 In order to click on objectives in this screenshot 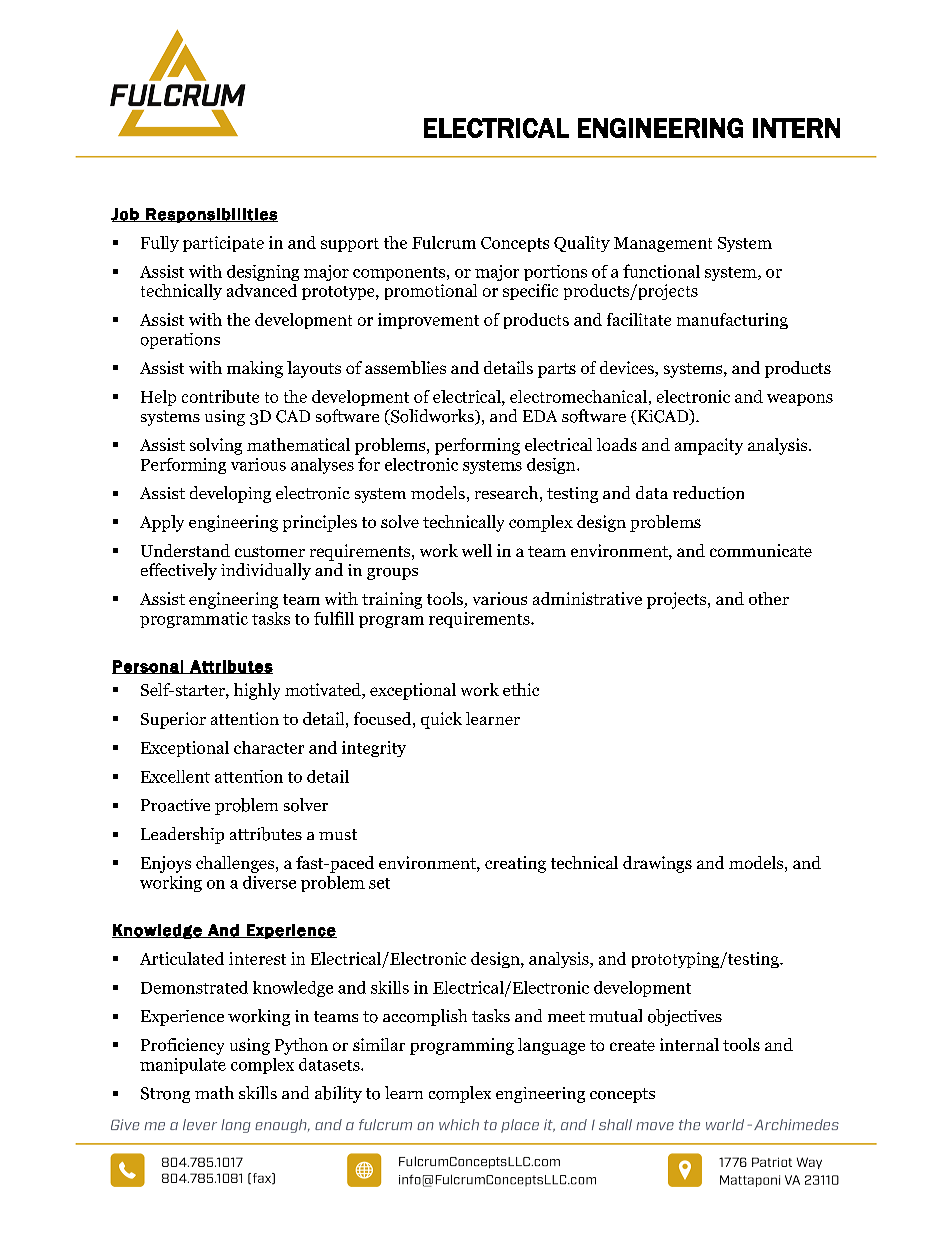, I will do `click(685, 1017)`.
